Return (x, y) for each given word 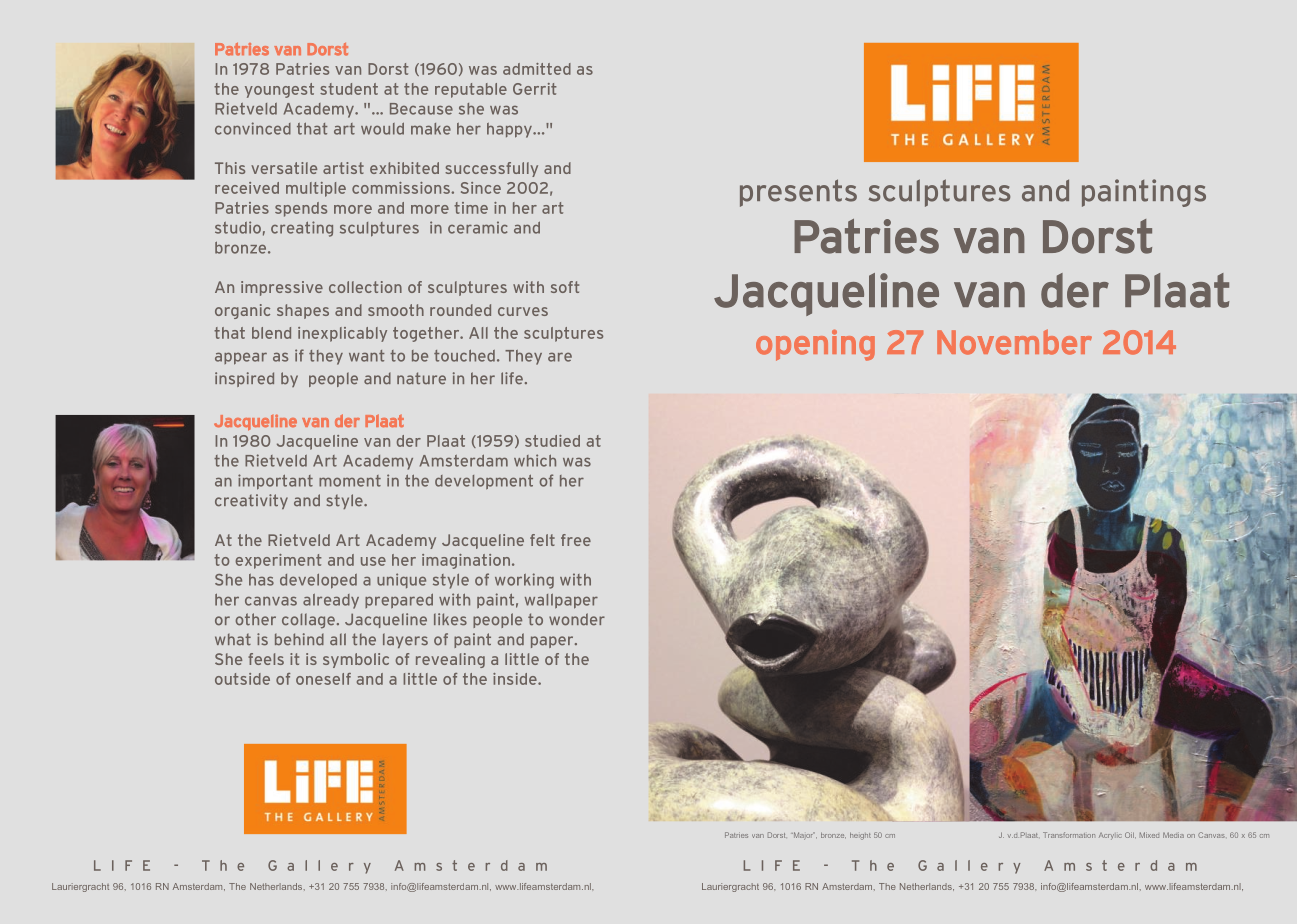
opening (815, 345)
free (576, 540)
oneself (323, 679)
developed (318, 581)
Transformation (1069, 835)
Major (803, 836)
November (1014, 342)
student (349, 89)
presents (798, 193)
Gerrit (535, 89)
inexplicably (342, 334)
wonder (577, 619)
